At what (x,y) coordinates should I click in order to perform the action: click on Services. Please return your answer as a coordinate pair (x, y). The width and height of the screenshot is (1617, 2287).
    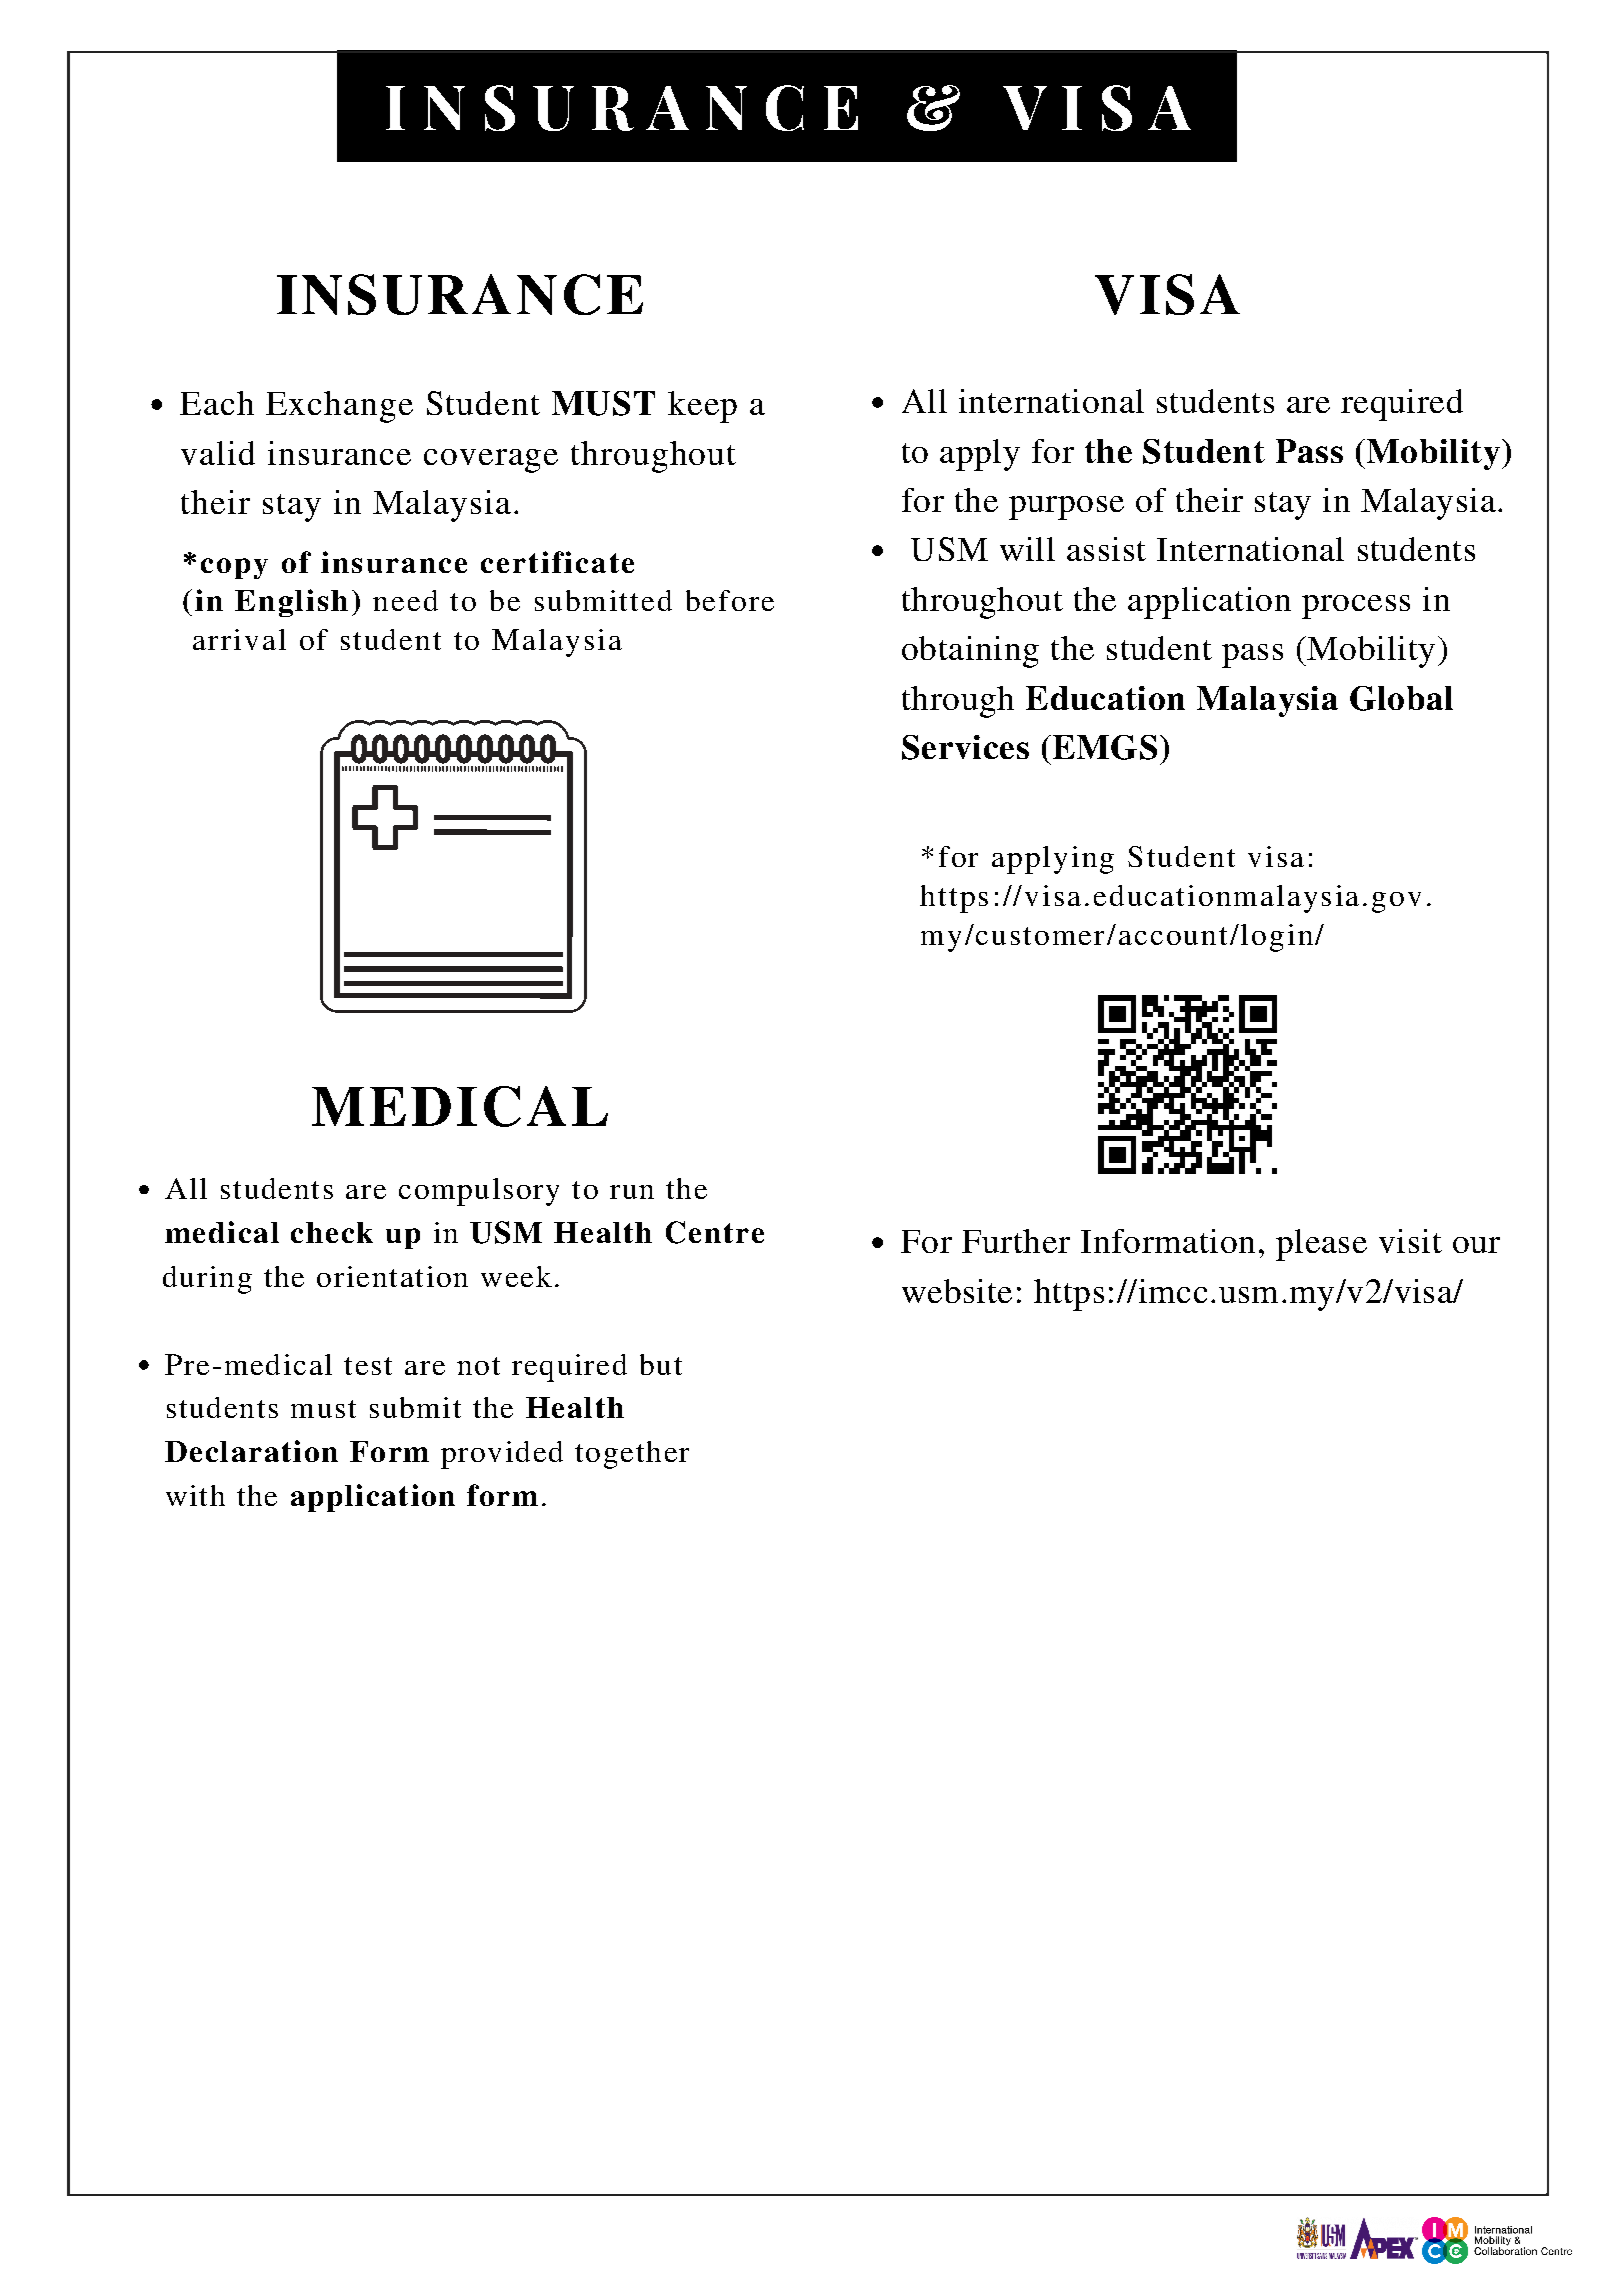
    Looking at the image, I should click on (965, 747).
